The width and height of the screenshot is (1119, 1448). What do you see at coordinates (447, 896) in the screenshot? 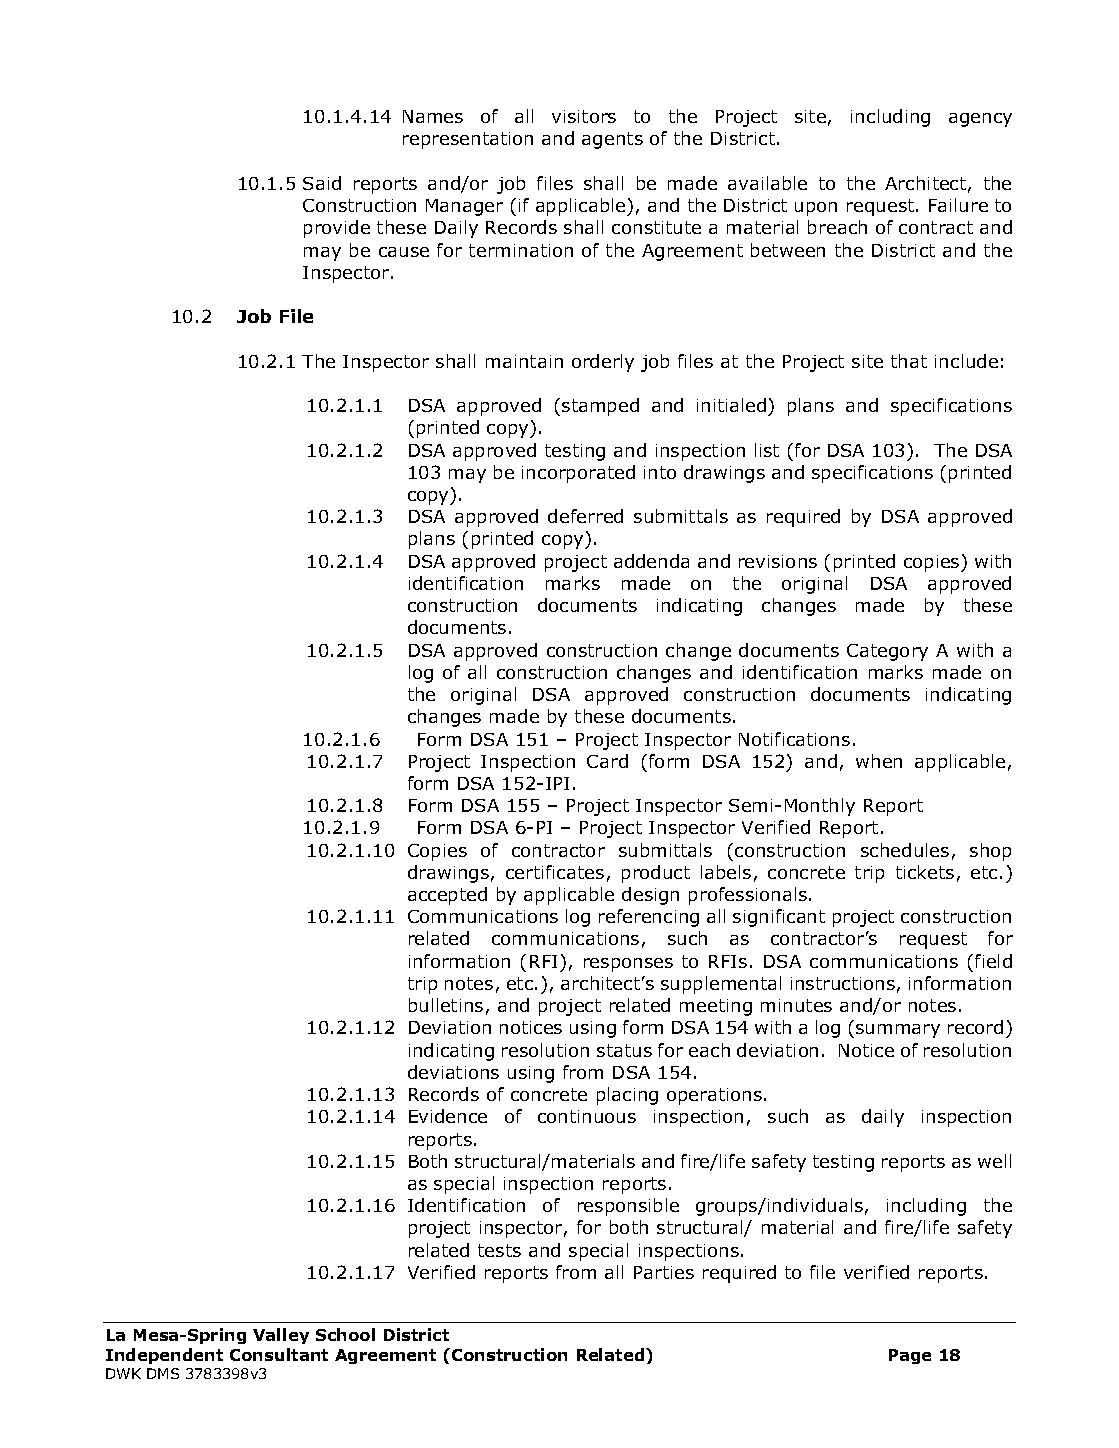
I see `accepted` at bounding box center [447, 896].
